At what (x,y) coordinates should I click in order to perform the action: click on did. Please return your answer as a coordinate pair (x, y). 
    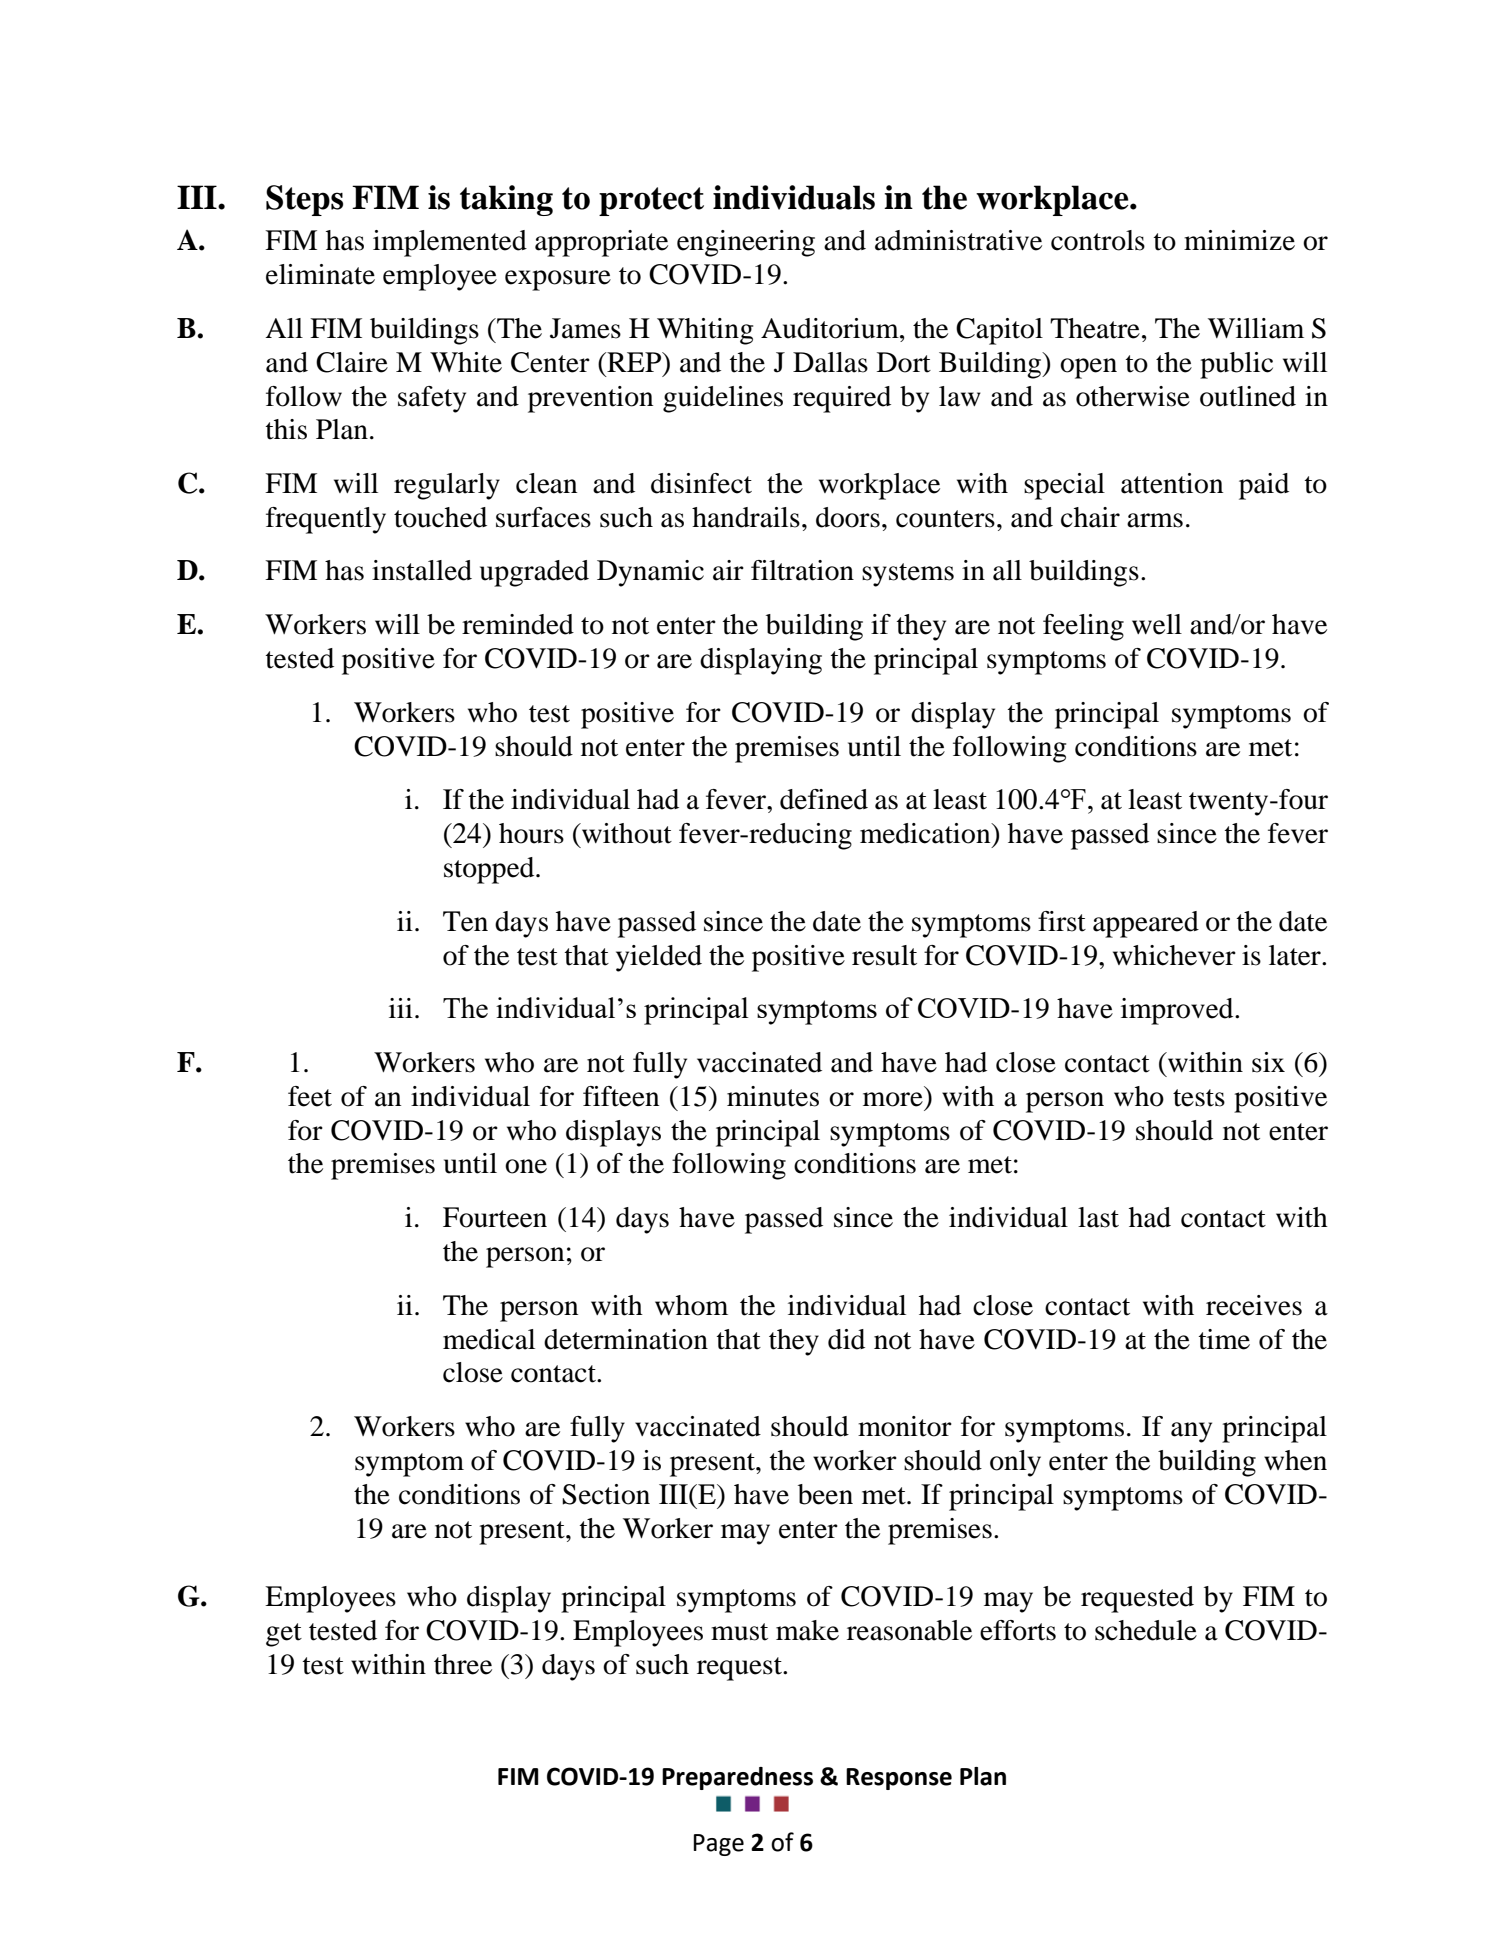
    Looking at the image, I should click on (846, 1339).
